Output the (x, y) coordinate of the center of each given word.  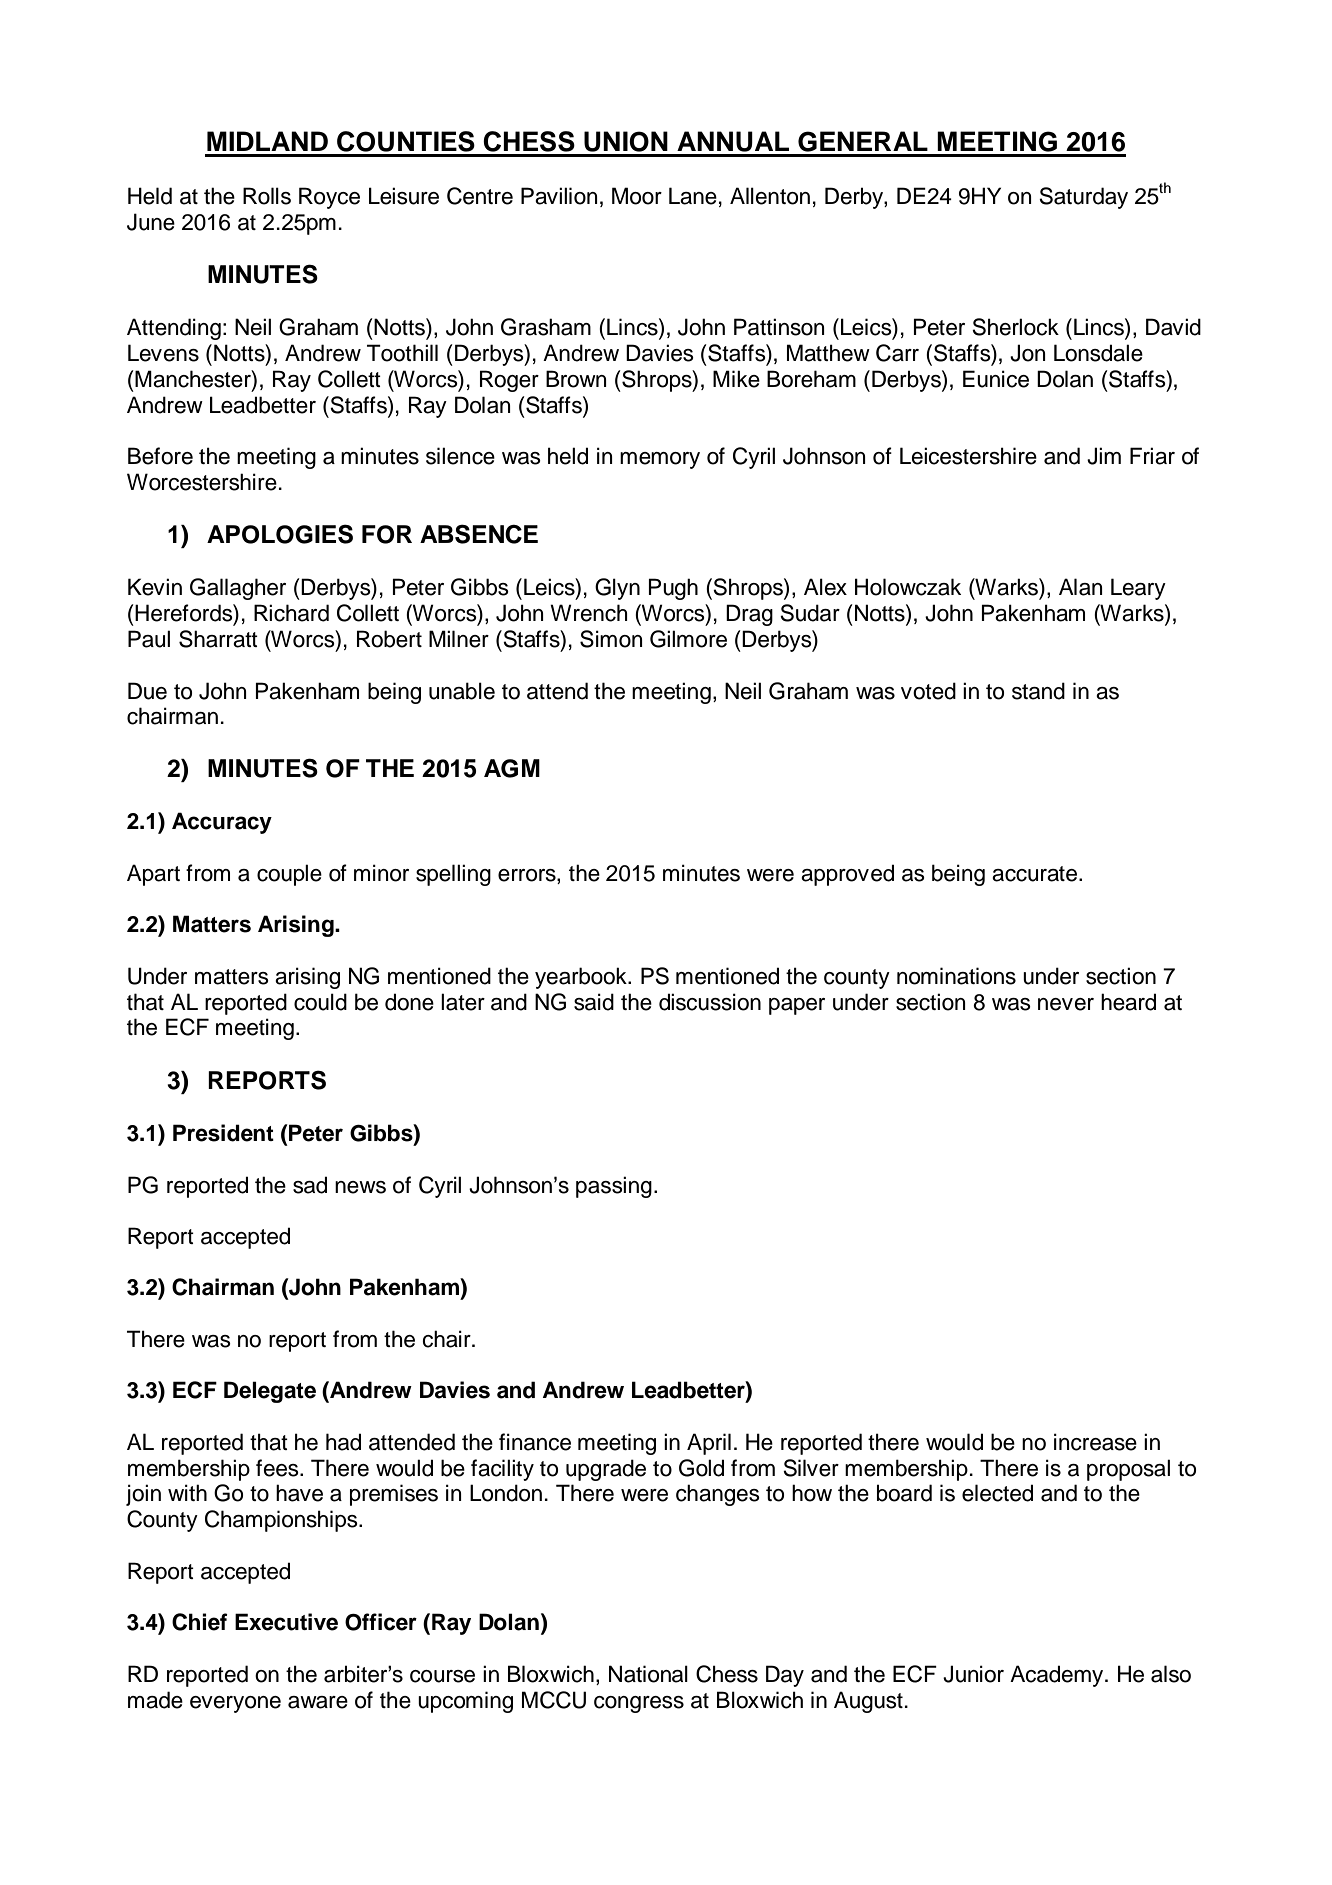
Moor (637, 196)
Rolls (267, 196)
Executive (286, 1622)
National (648, 1674)
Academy (1058, 1676)
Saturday (1083, 198)
